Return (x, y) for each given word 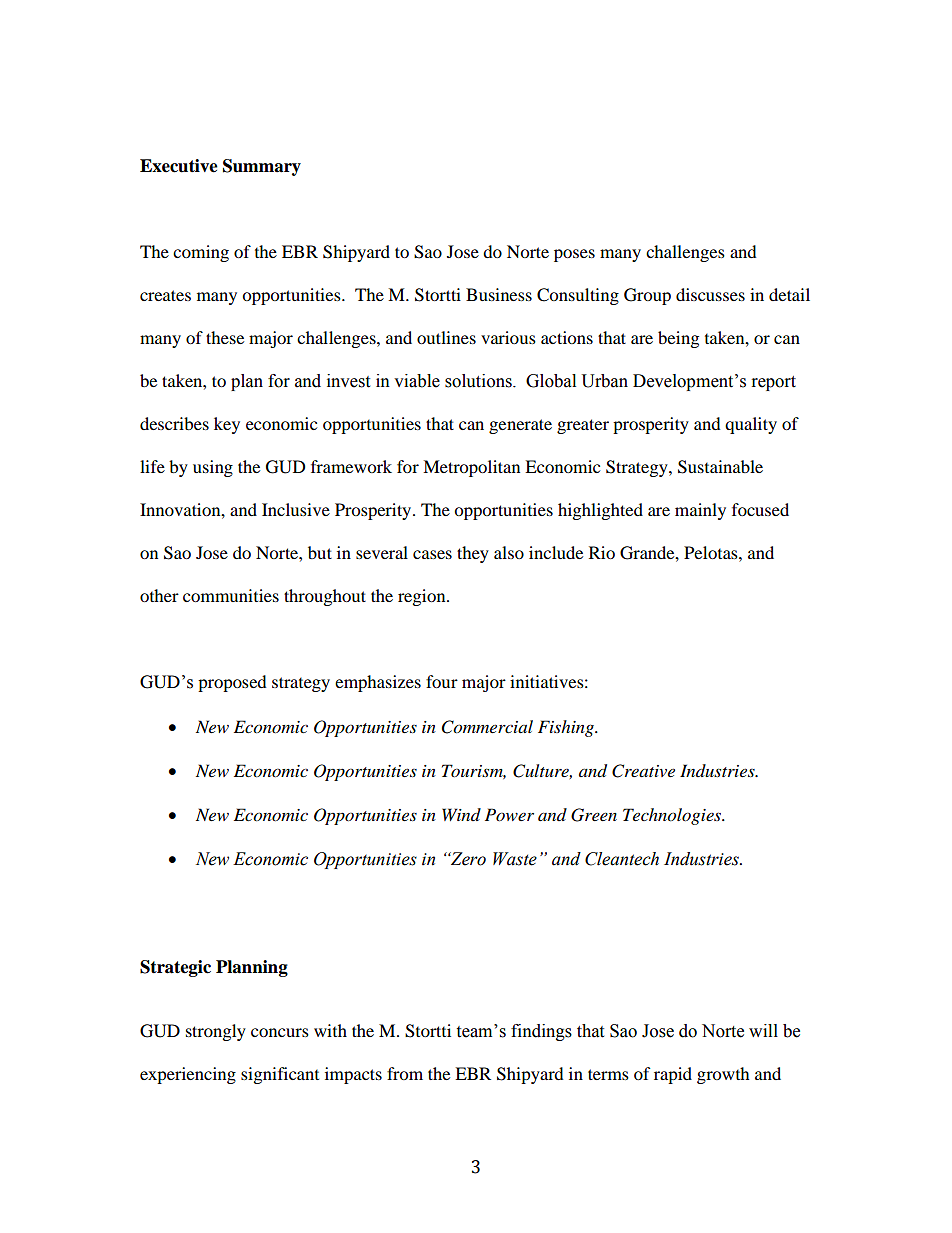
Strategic (175, 968)
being (678, 339)
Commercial (487, 727)
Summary (262, 167)
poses (574, 255)
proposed (232, 683)
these (225, 337)
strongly (216, 1032)
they (473, 554)
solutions (479, 381)
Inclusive (296, 509)
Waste (515, 859)
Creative (643, 771)
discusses (710, 294)
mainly (700, 511)
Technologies (673, 816)
